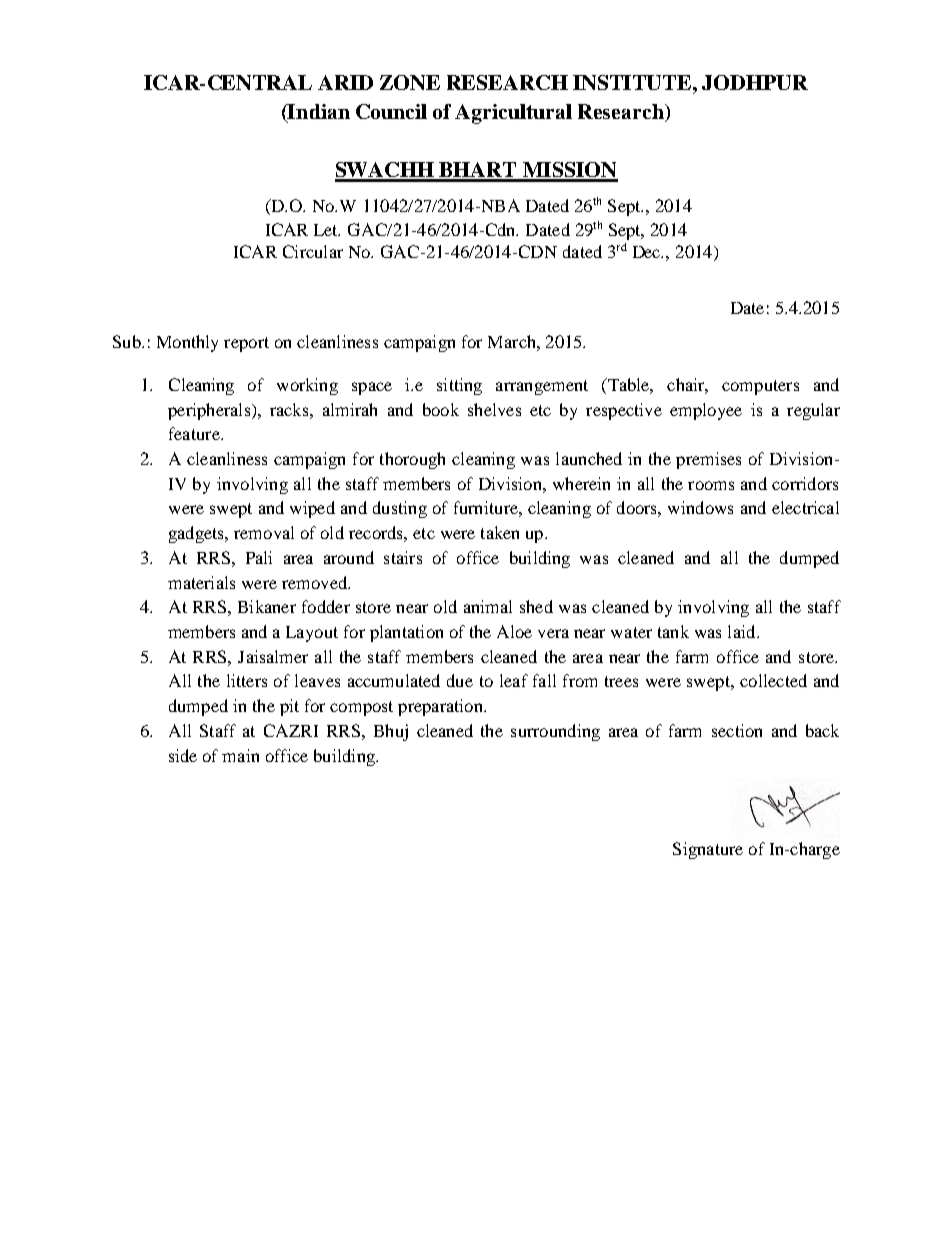  I want to click on side, so click(183, 755).
